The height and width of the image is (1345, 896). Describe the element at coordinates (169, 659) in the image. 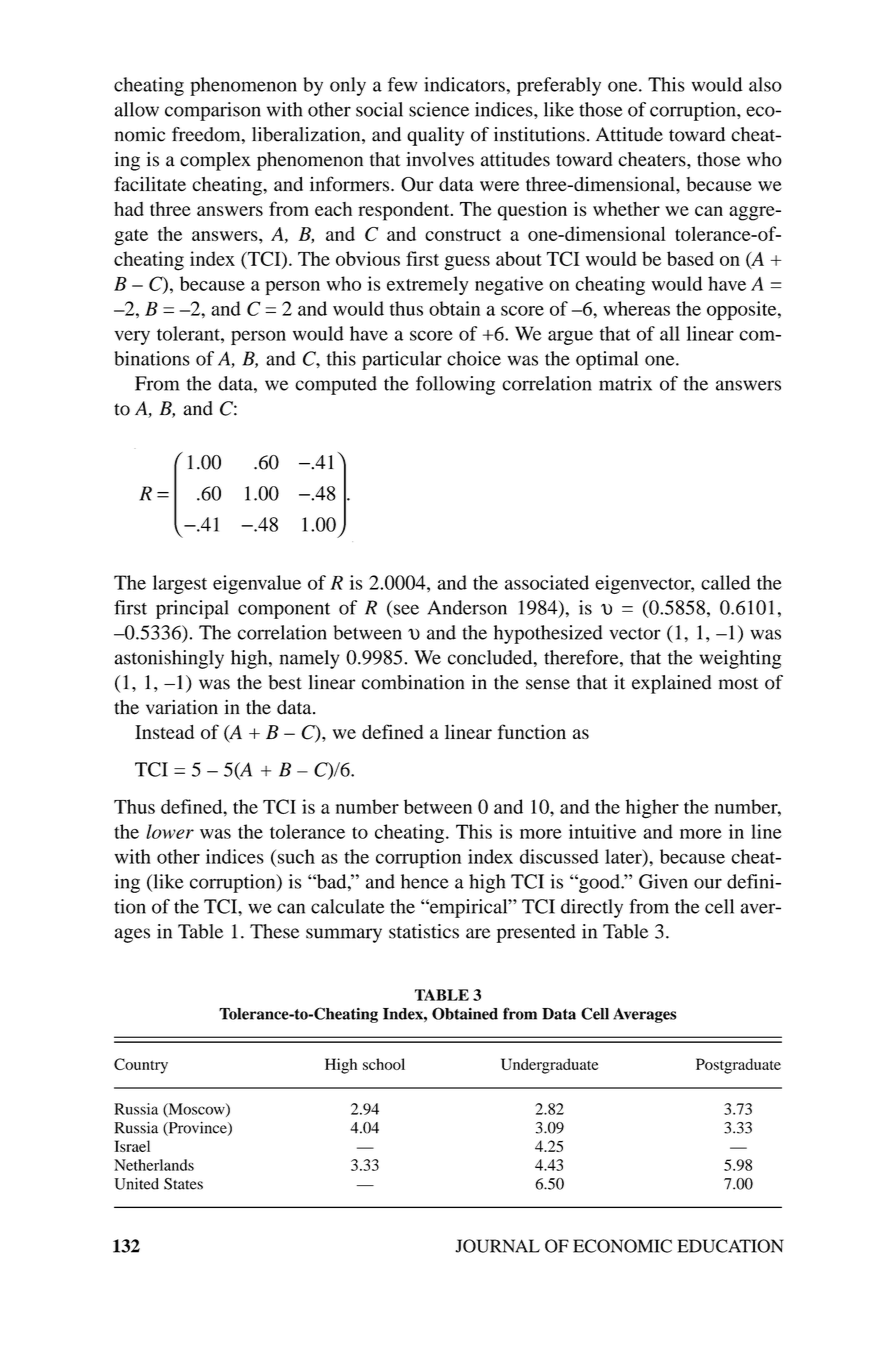

I see `astonishingly` at that location.
